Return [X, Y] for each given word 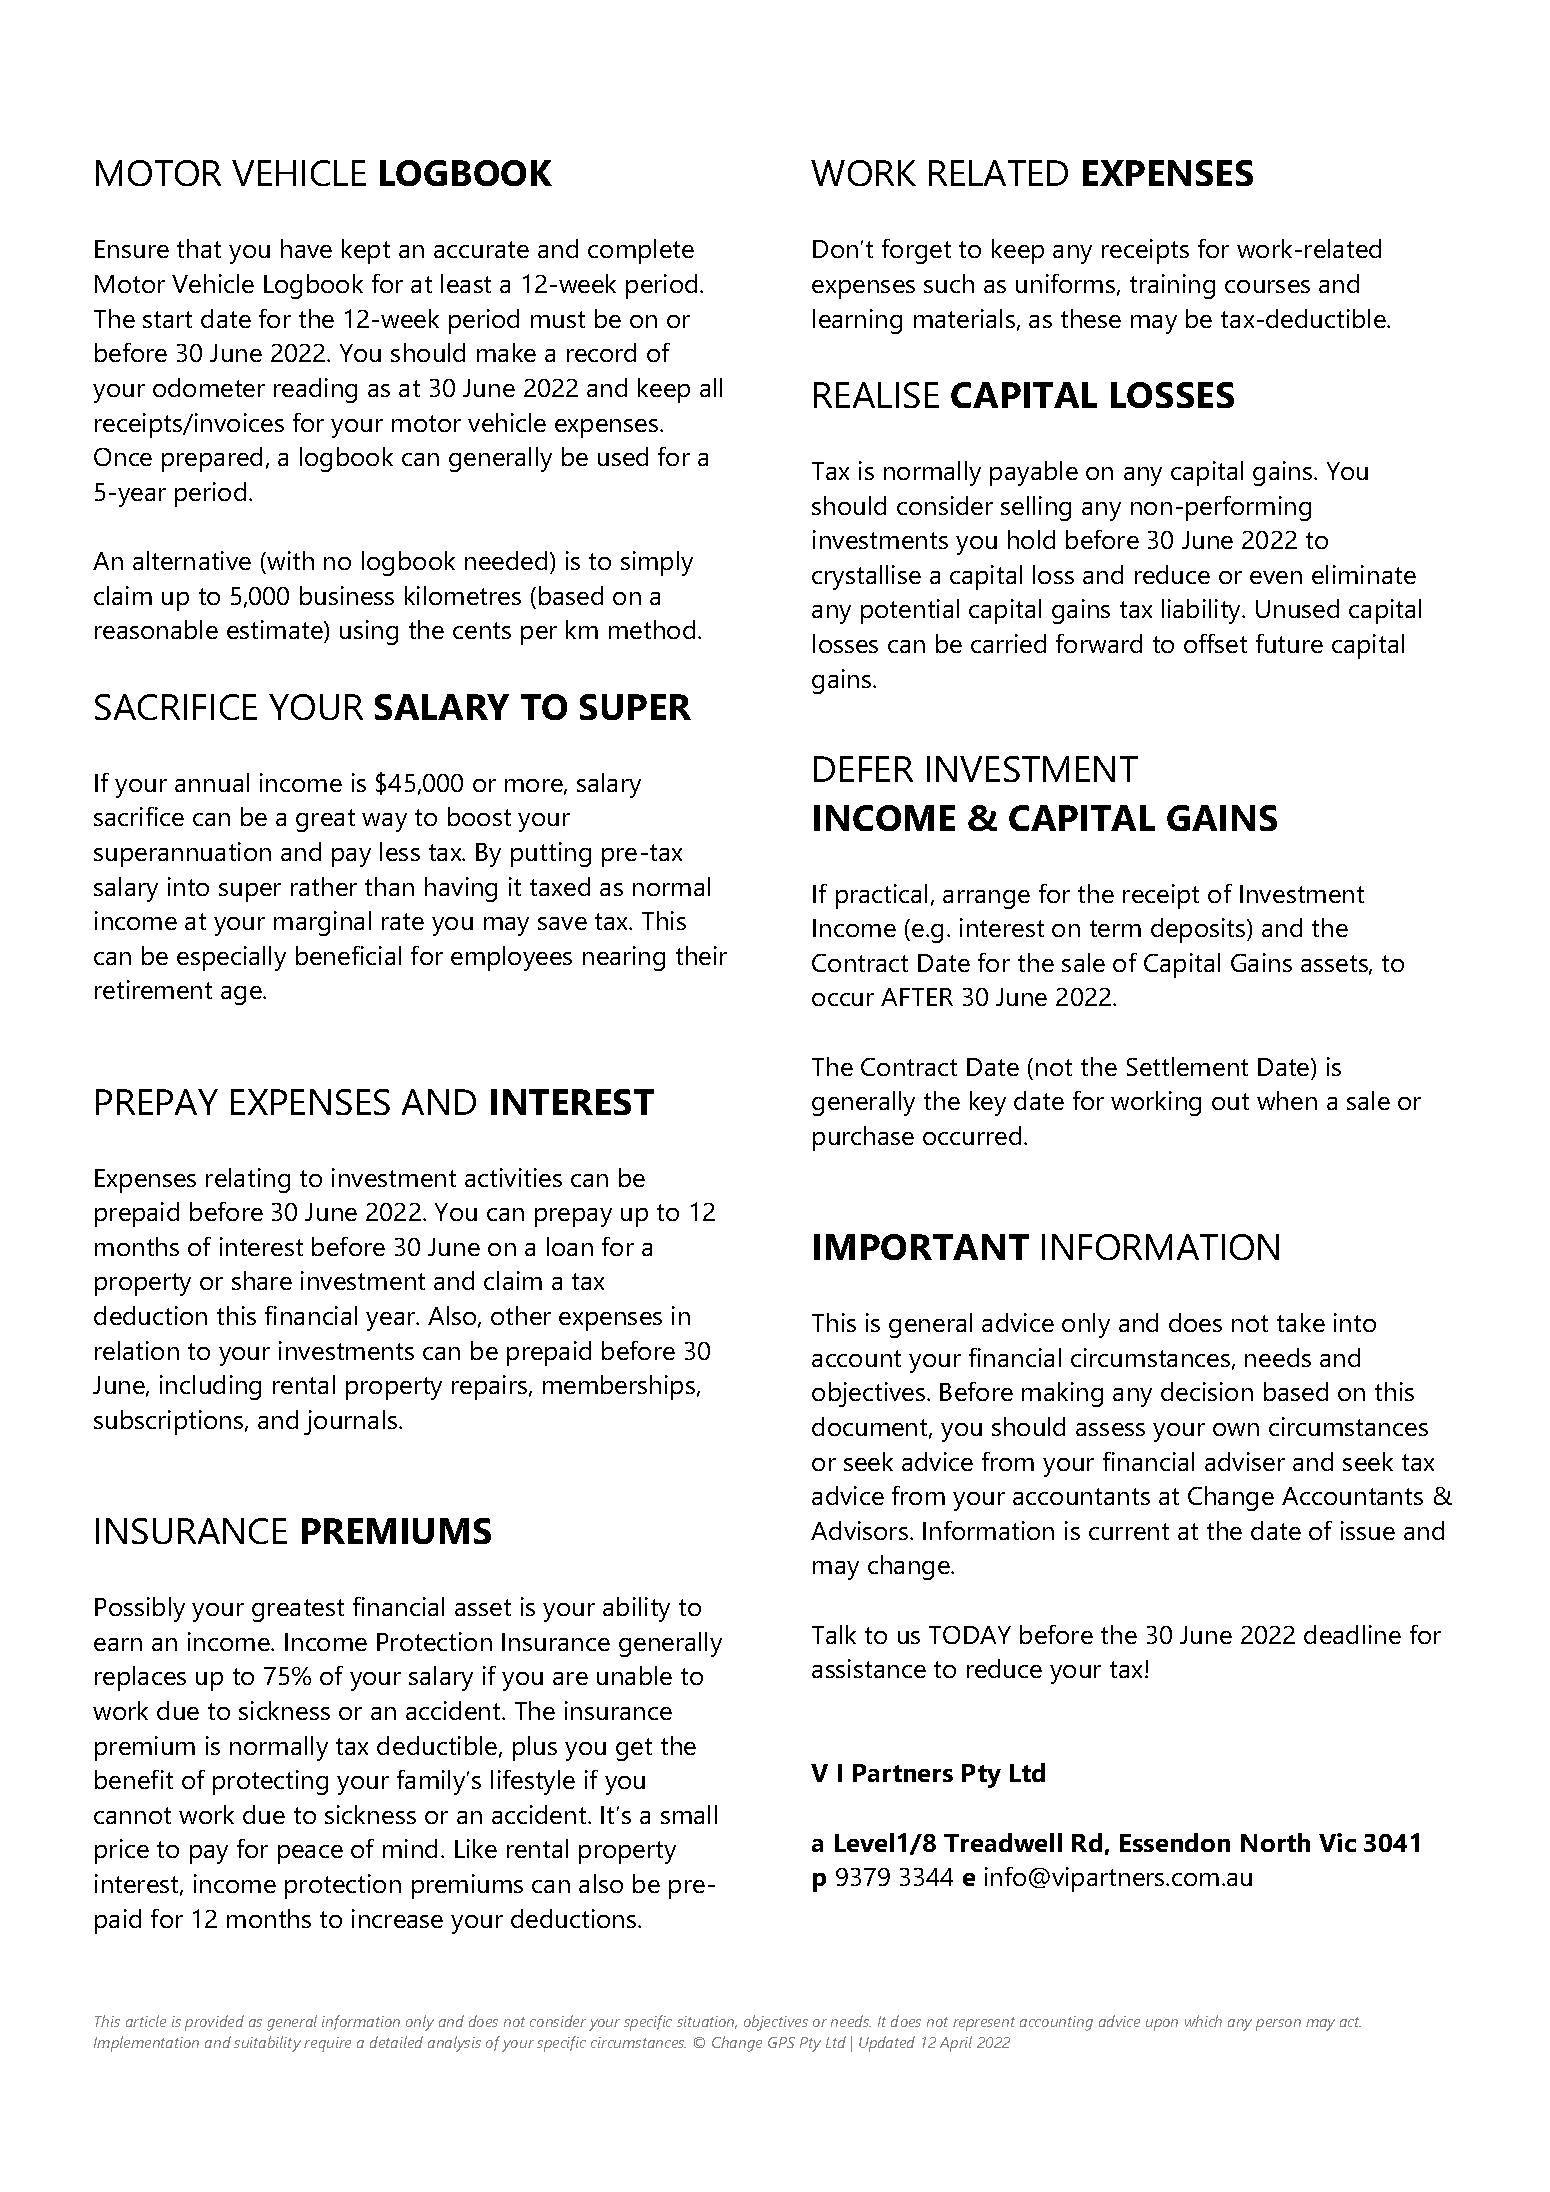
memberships [620, 1387]
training [1172, 286]
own [1236, 1429]
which [1203, 2021]
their [701, 955]
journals [352, 1422]
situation [707, 2022]
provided [214, 2023]
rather [324, 886]
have [306, 248]
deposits [1199, 930]
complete [641, 251]
